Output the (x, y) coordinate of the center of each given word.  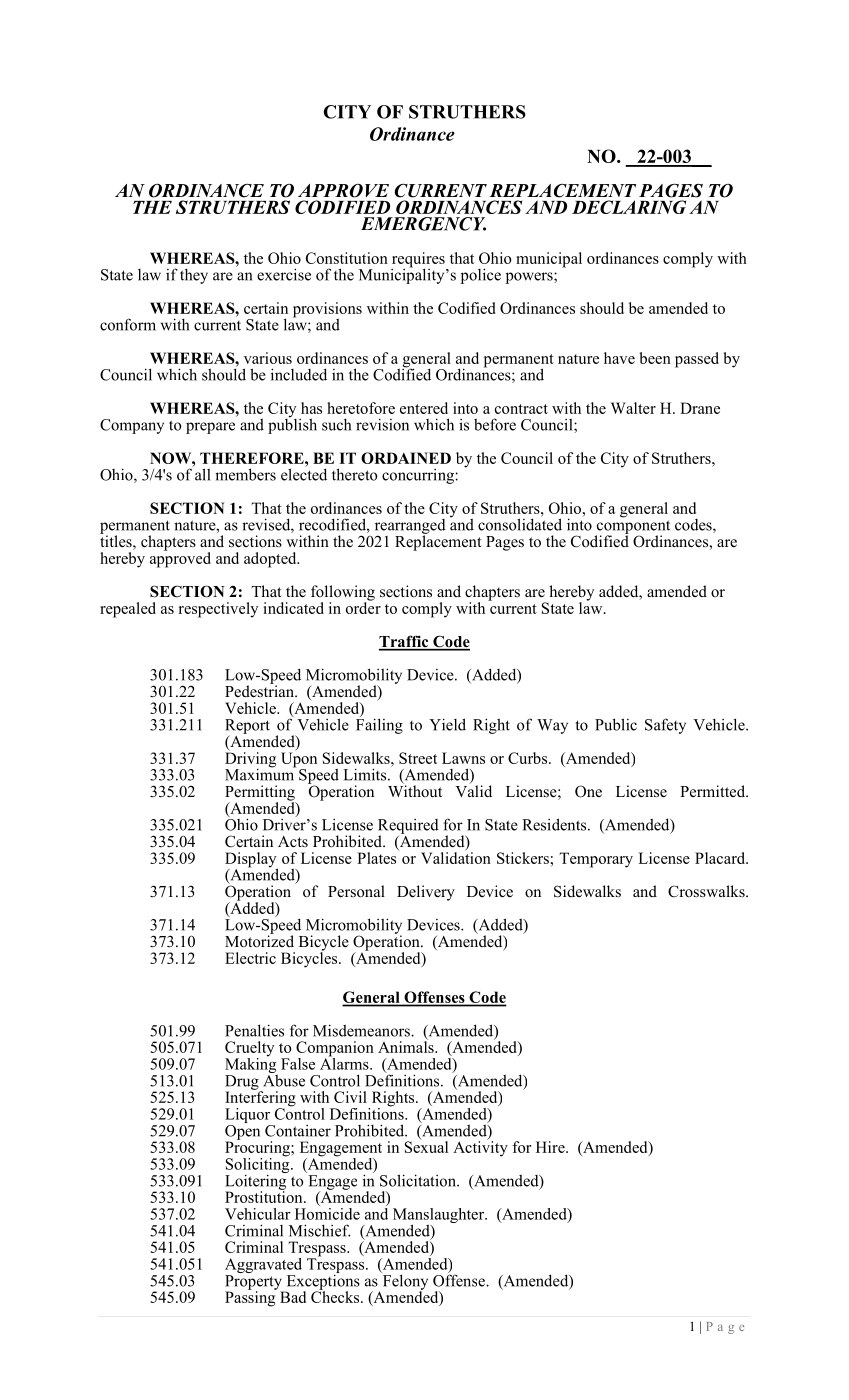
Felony (404, 1282)
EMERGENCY (423, 224)
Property (254, 1283)
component (633, 528)
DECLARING (629, 207)
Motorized (259, 940)
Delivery (426, 893)
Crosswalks (707, 891)
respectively (218, 610)
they (194, 276)
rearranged (410, 527)
